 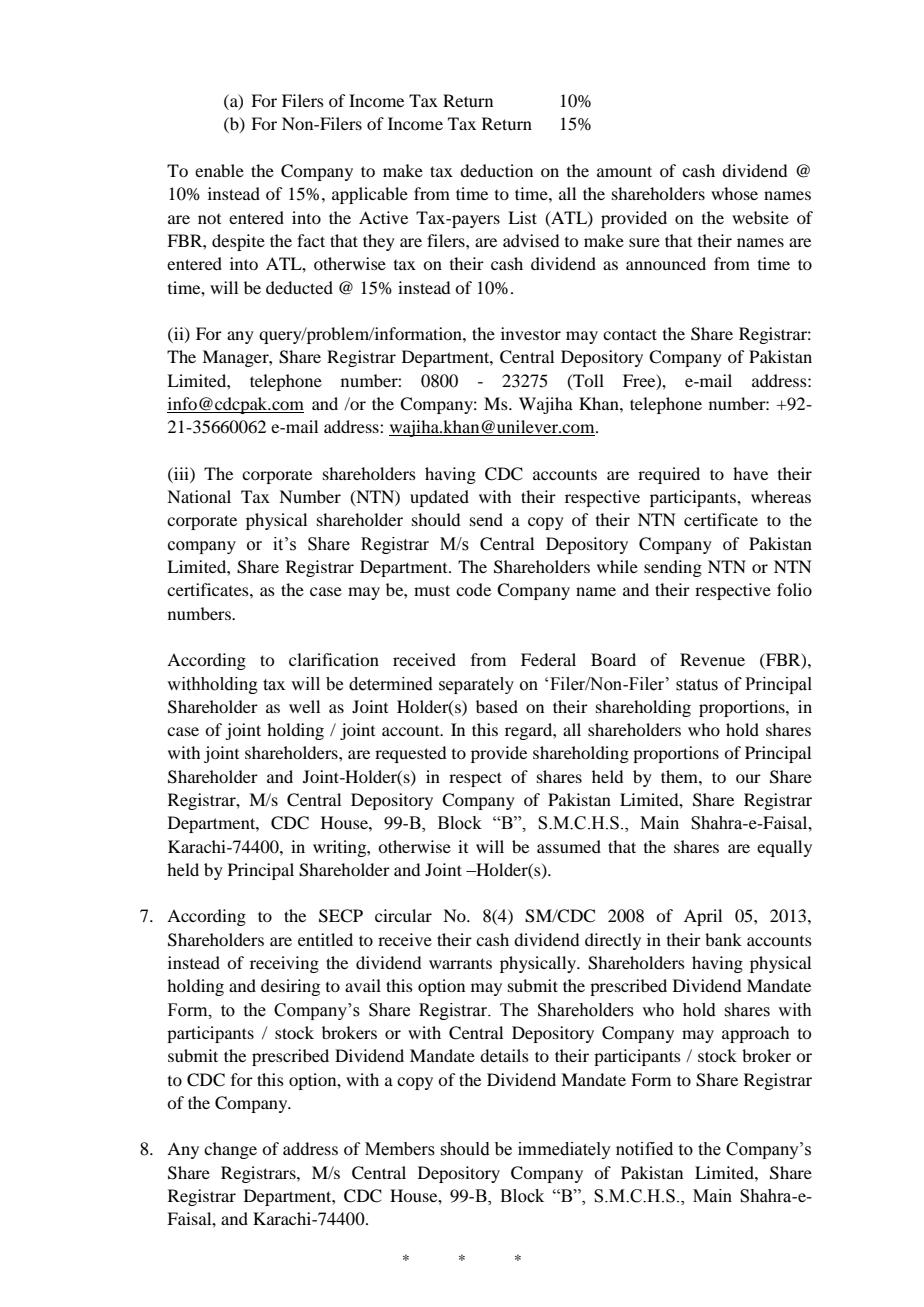 What do you see at coordinates (496, 170) in the screenshot?
I see `deduction` at bounding box center [496, 170].
